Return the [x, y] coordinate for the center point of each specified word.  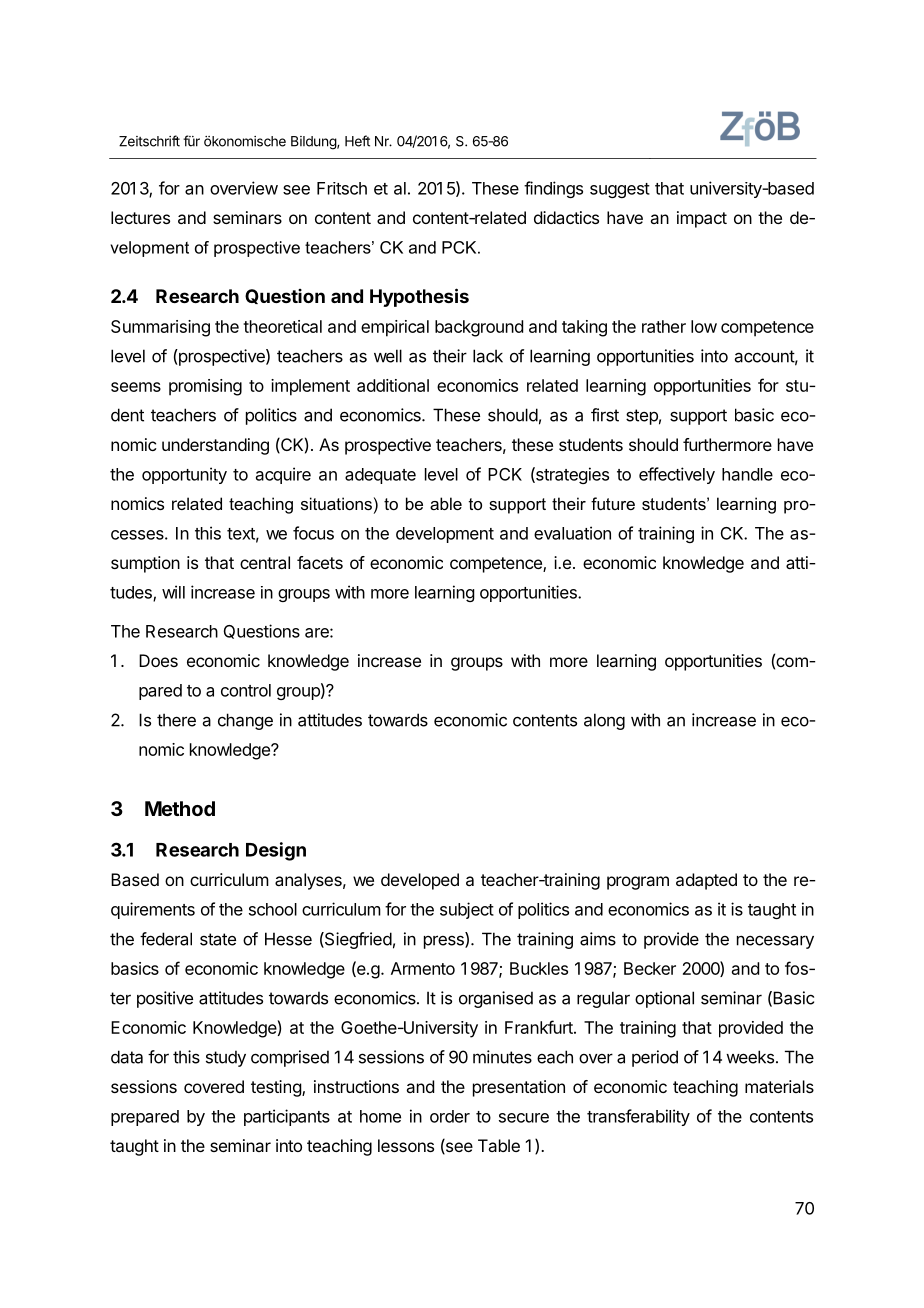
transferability [638, 1117]
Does [158, 660]
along [604, 721]
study [226, 1058]
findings [553, 189]
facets [320, 562]
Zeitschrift [149, 141]
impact [702, 219]
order [450, 1116]
